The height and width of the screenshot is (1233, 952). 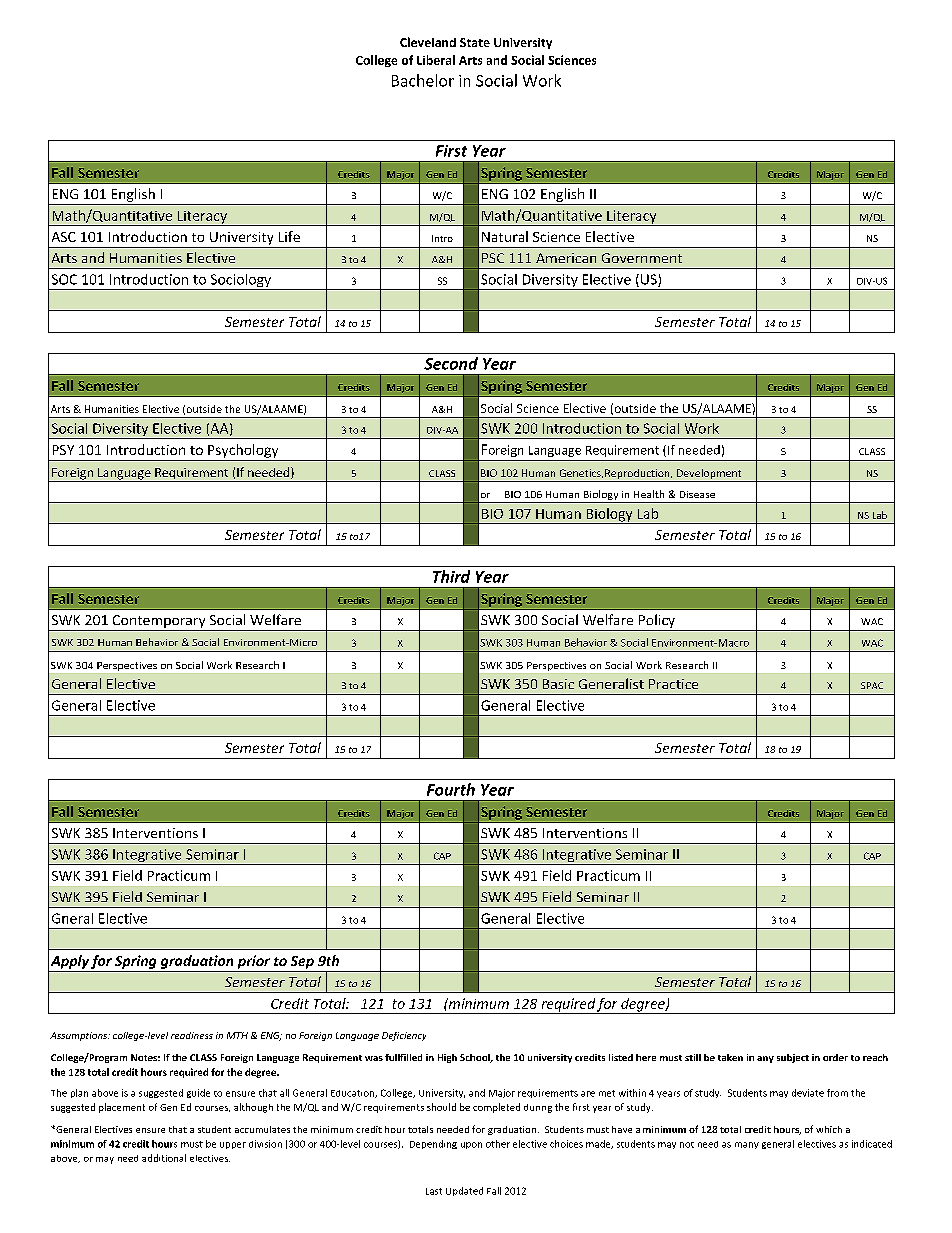 What do you see at coordinates (747, 1145) in the screenshot?
I see `many` at bounding box center [747, 1145].
